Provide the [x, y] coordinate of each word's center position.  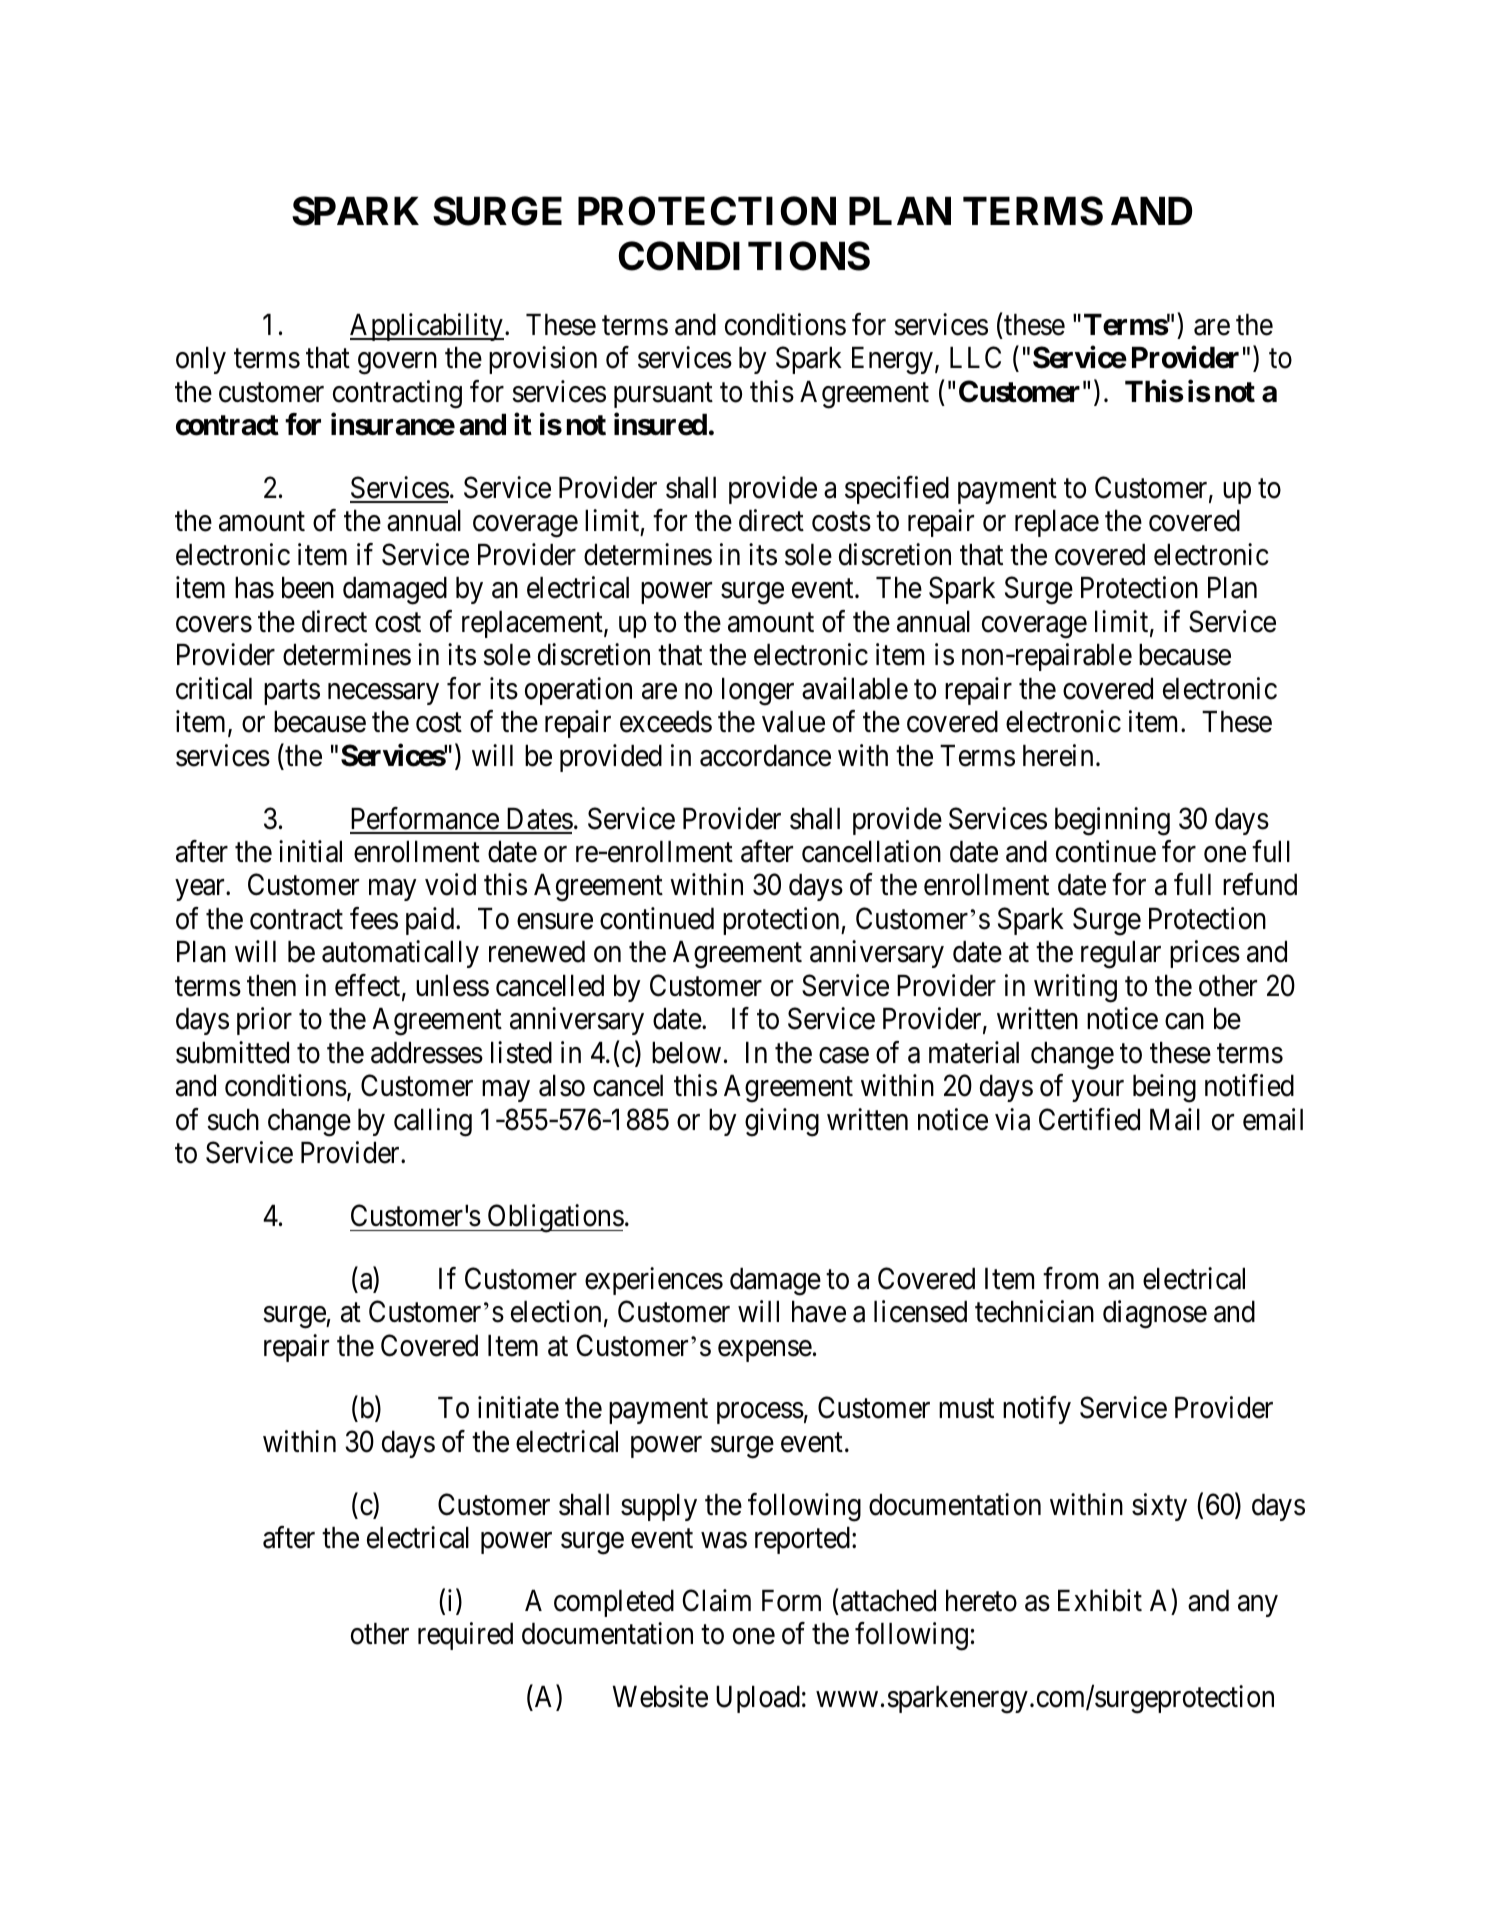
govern [397, 364]
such [233, 1120]
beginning [1112, 821]
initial [310, 851]
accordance [765, 756]
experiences [654, 1281]
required [465, 1636]
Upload [758, 1699]
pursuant [663, 395]
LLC [975, 357]
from [1070, 1278]
